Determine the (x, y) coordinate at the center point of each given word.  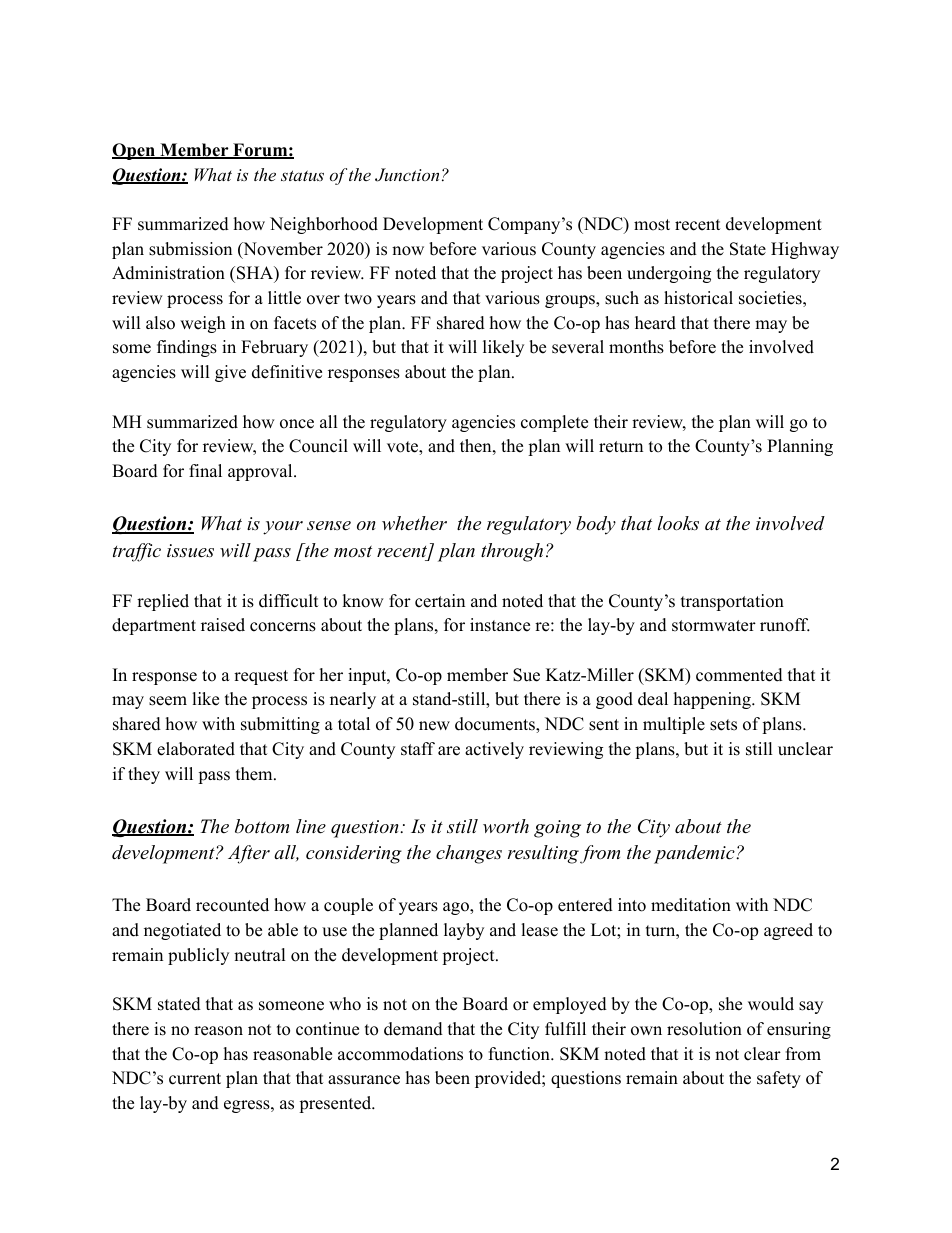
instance (500, 625)
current (195, 1079)
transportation (732, 602)
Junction (407, 175)
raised (223, 625)
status (302, 175)
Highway (805, 250)
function (520, 1054)
